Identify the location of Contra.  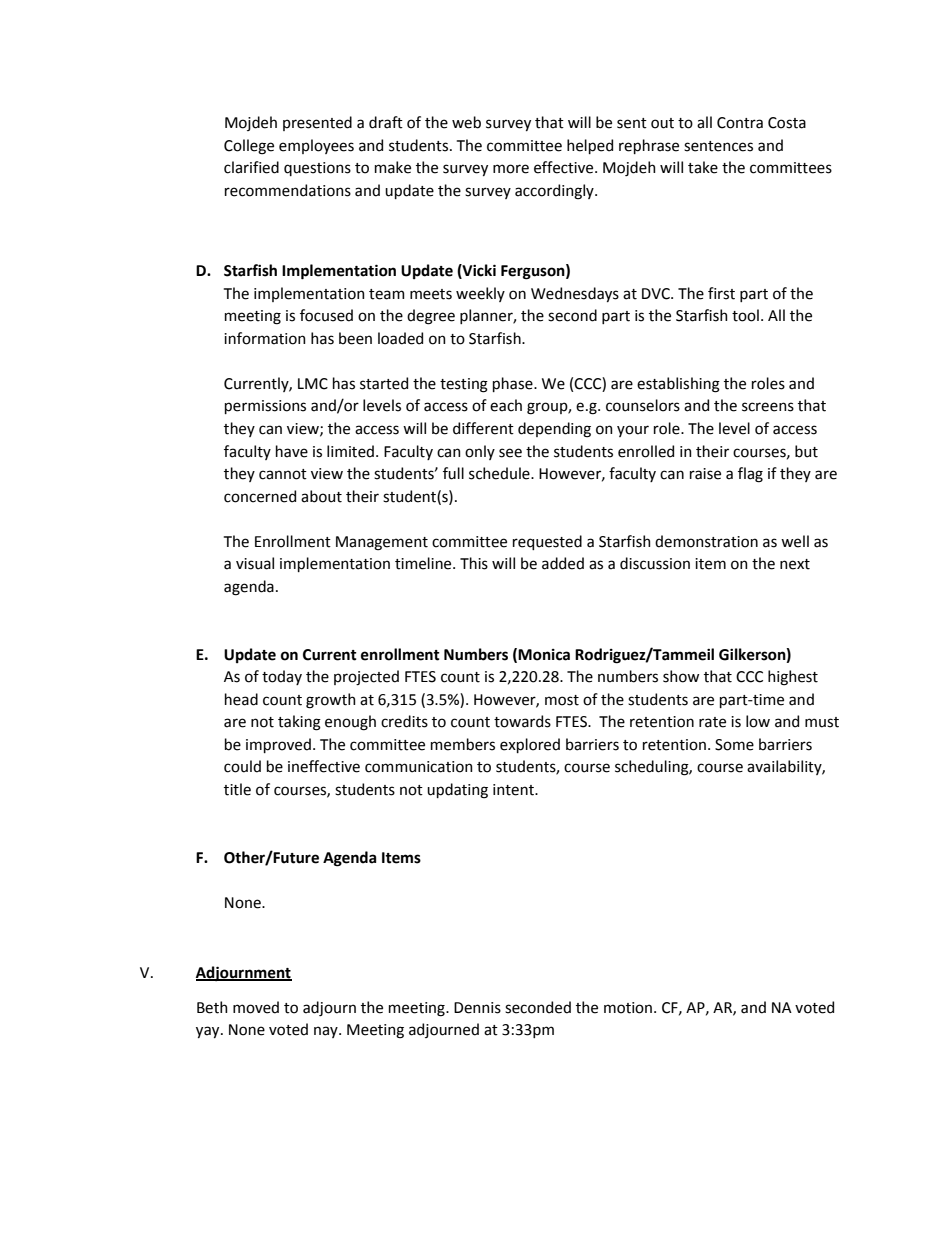
(740, 123).
